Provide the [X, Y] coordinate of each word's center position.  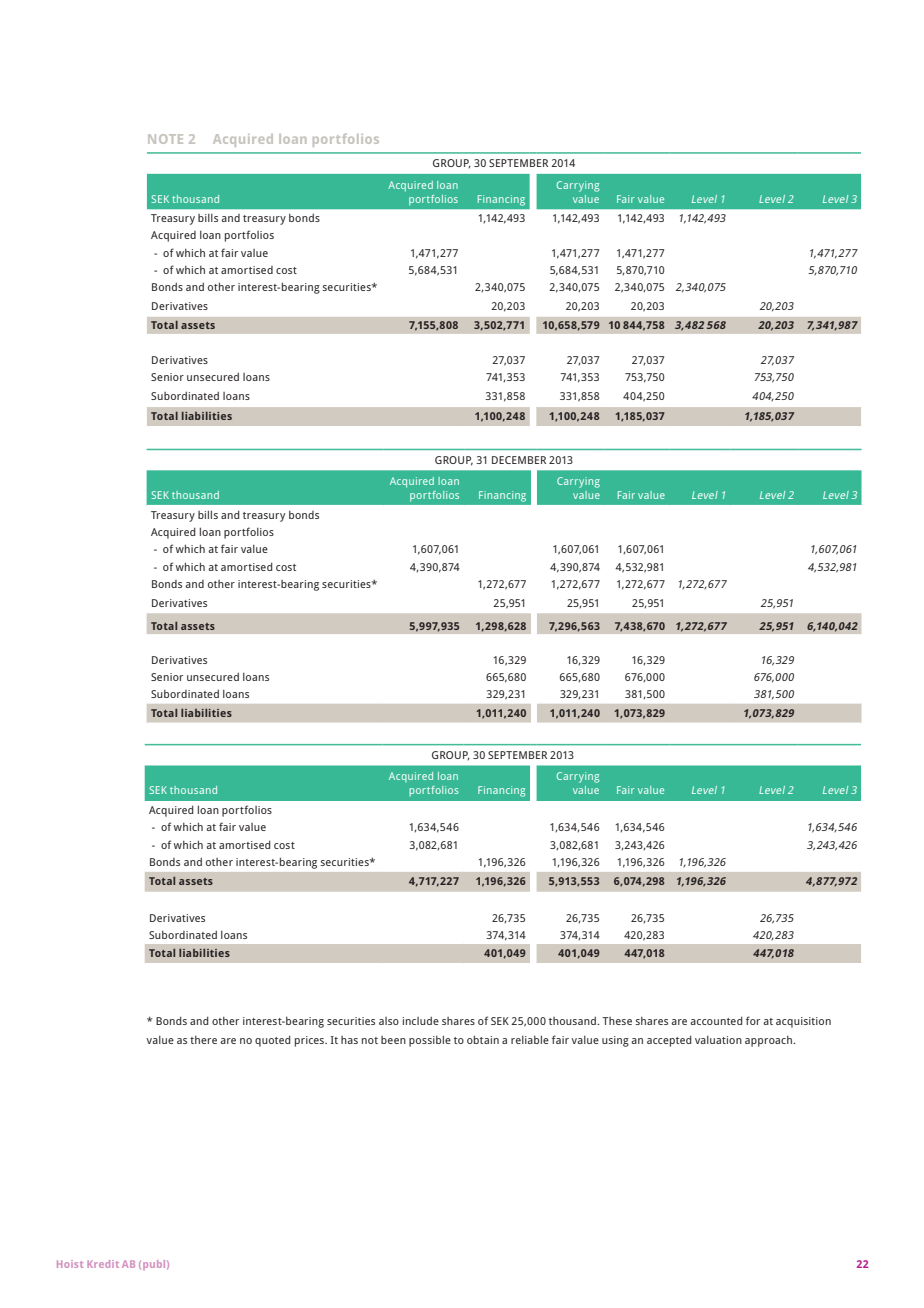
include [421, 1021]
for [753, 1020]
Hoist [70, 1264]
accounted [716, 1021]
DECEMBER [519, 460]
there [203, 1040]
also [389, 1021]
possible [430, 1041]
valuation [718, 1040]
